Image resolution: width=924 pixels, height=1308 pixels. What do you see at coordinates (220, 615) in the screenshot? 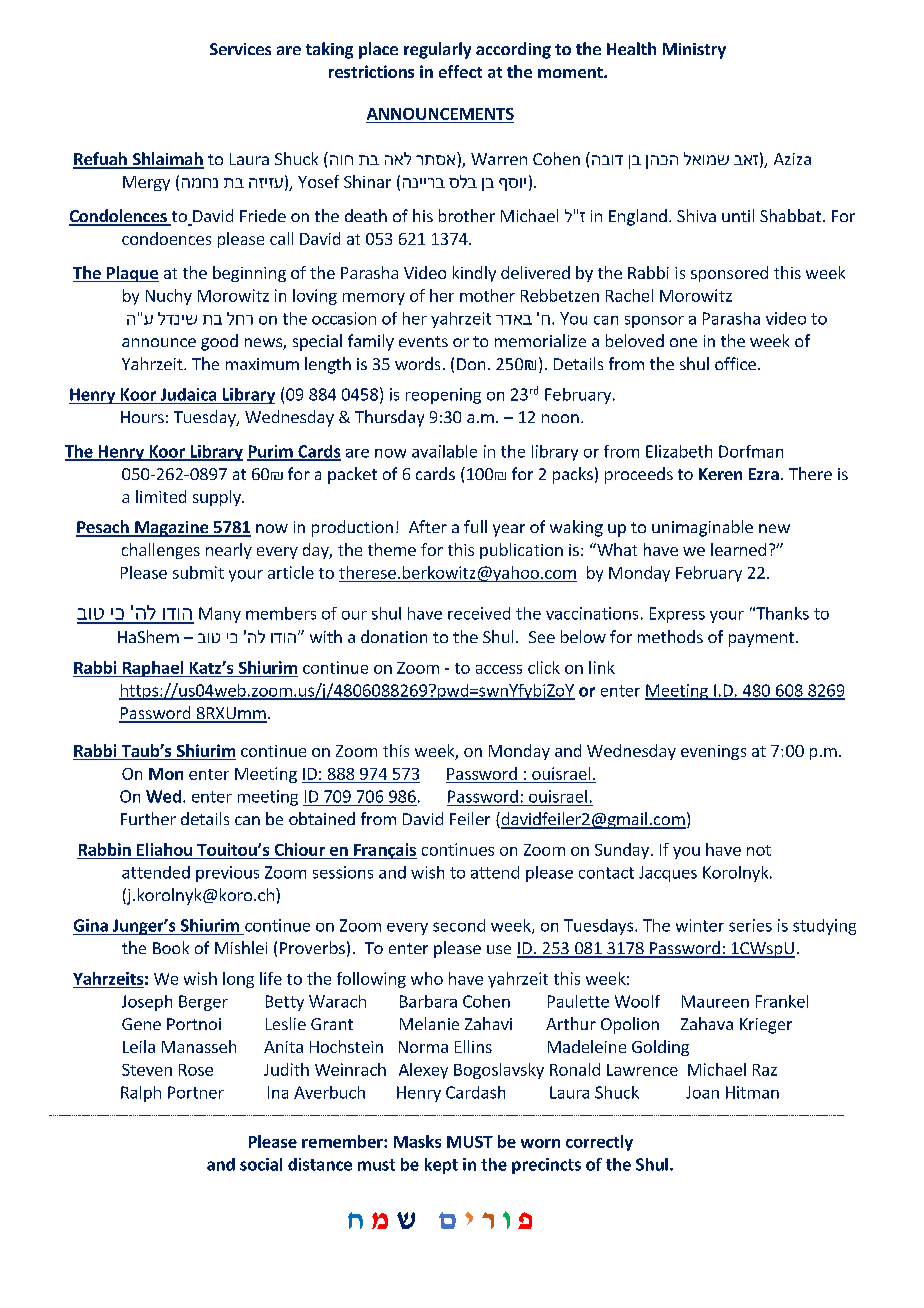
I see `Many` at bounding box center [220, 615].
